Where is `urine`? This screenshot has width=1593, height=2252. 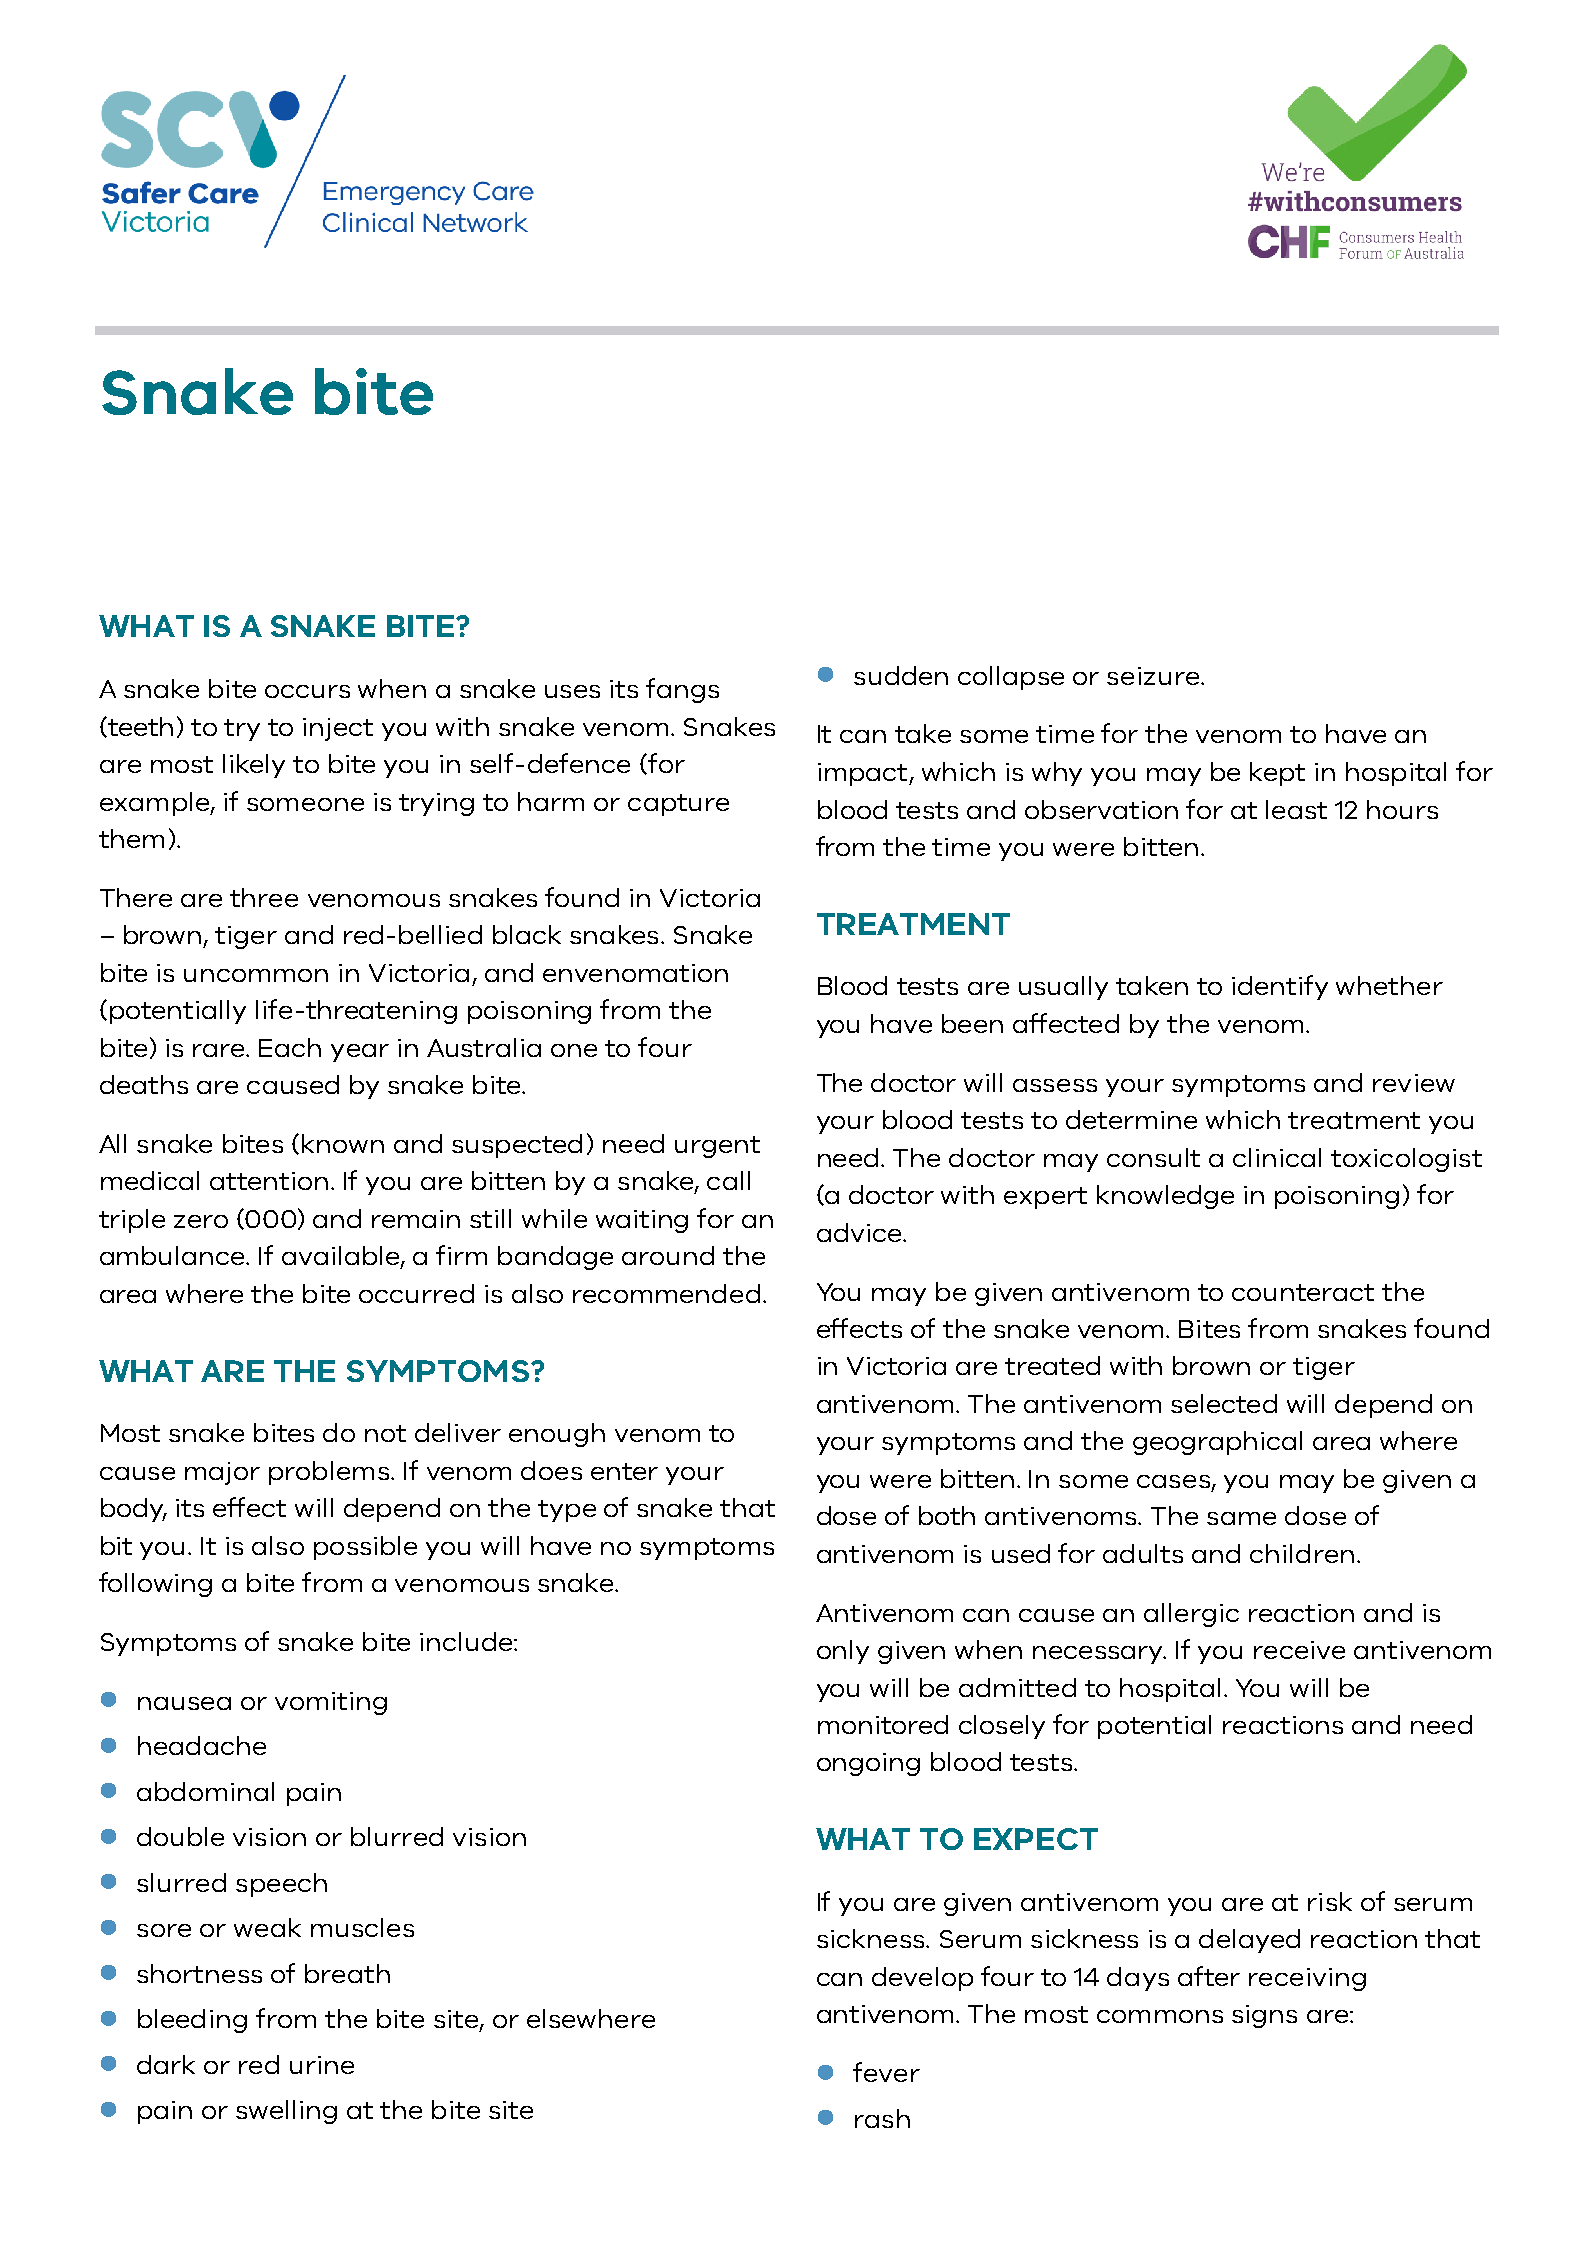
urine is located at coordinates (322, 2065).
